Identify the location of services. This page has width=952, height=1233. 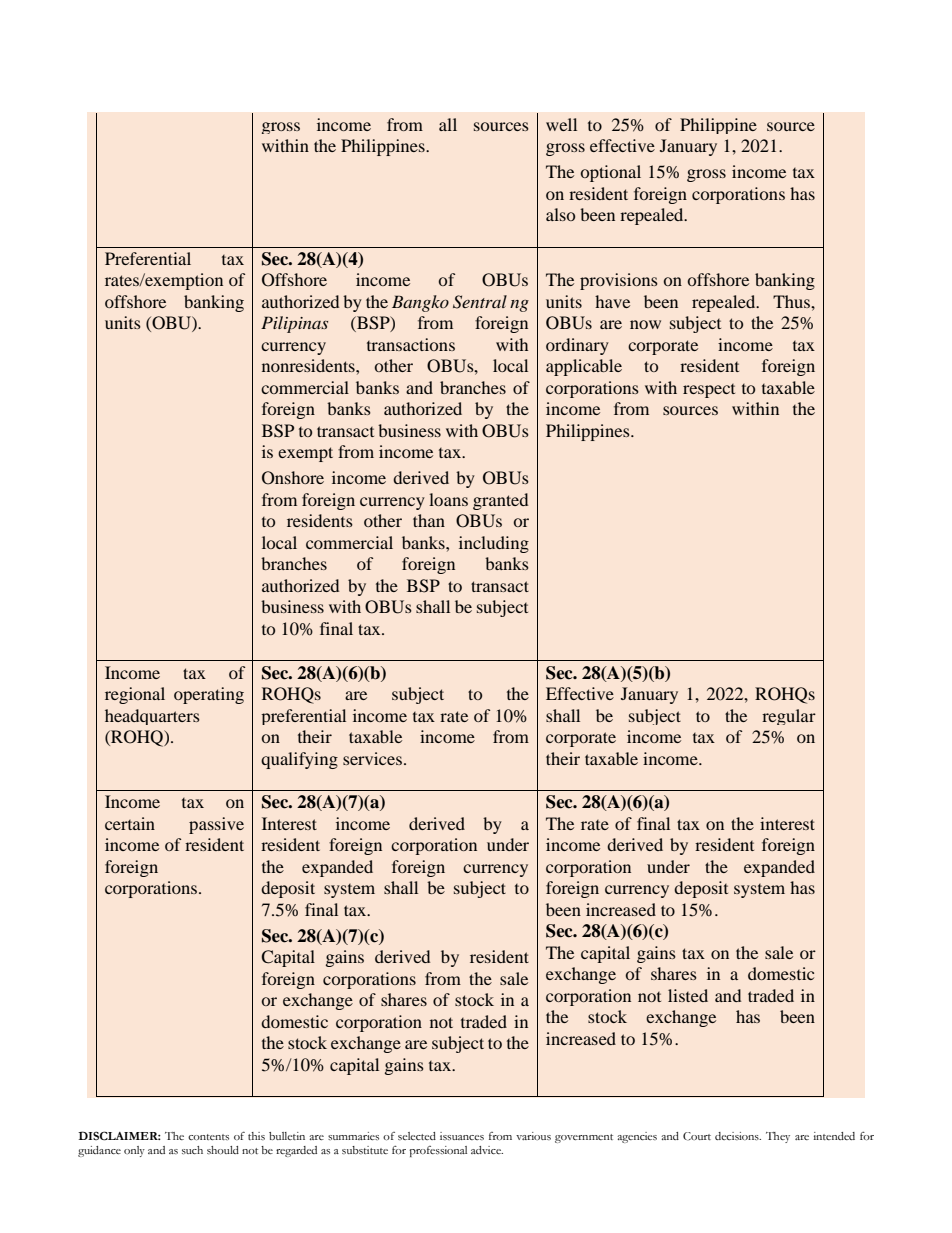
(372, 758).
